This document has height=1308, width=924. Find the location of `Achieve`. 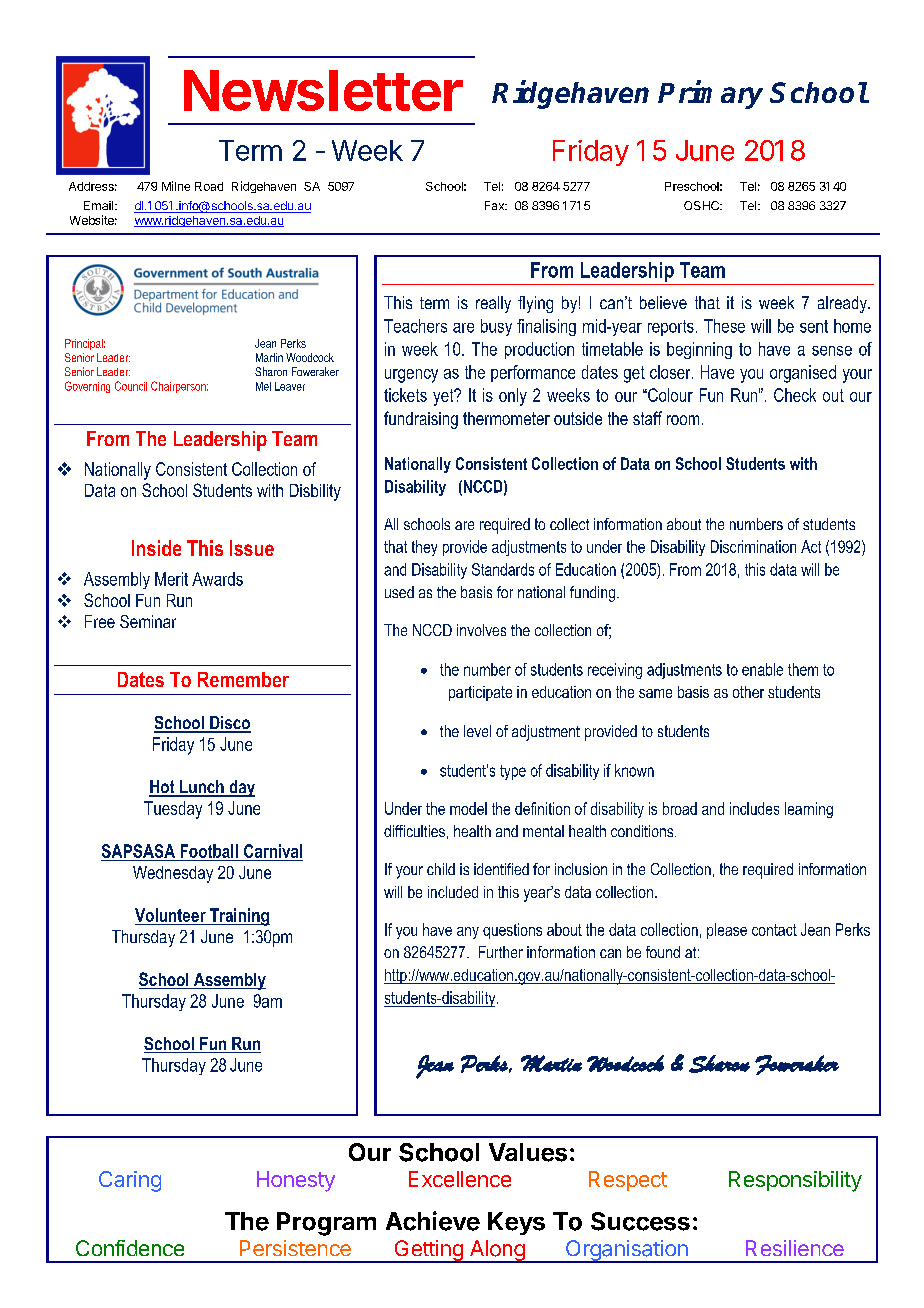

Achieve is located at coordinates (433, 1221).
